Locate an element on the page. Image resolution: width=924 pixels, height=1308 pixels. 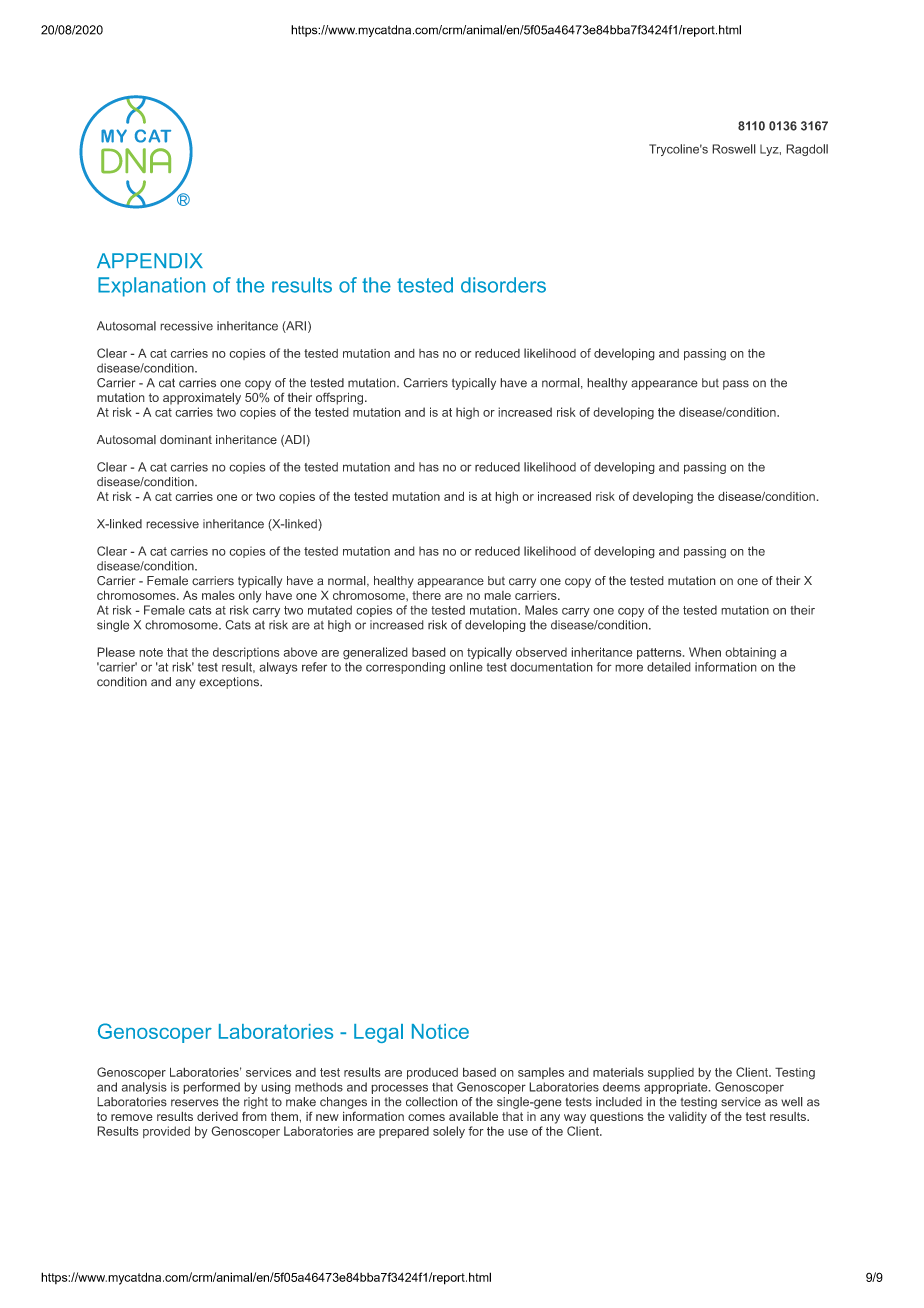
available is located at coordinates (473, 1116).
